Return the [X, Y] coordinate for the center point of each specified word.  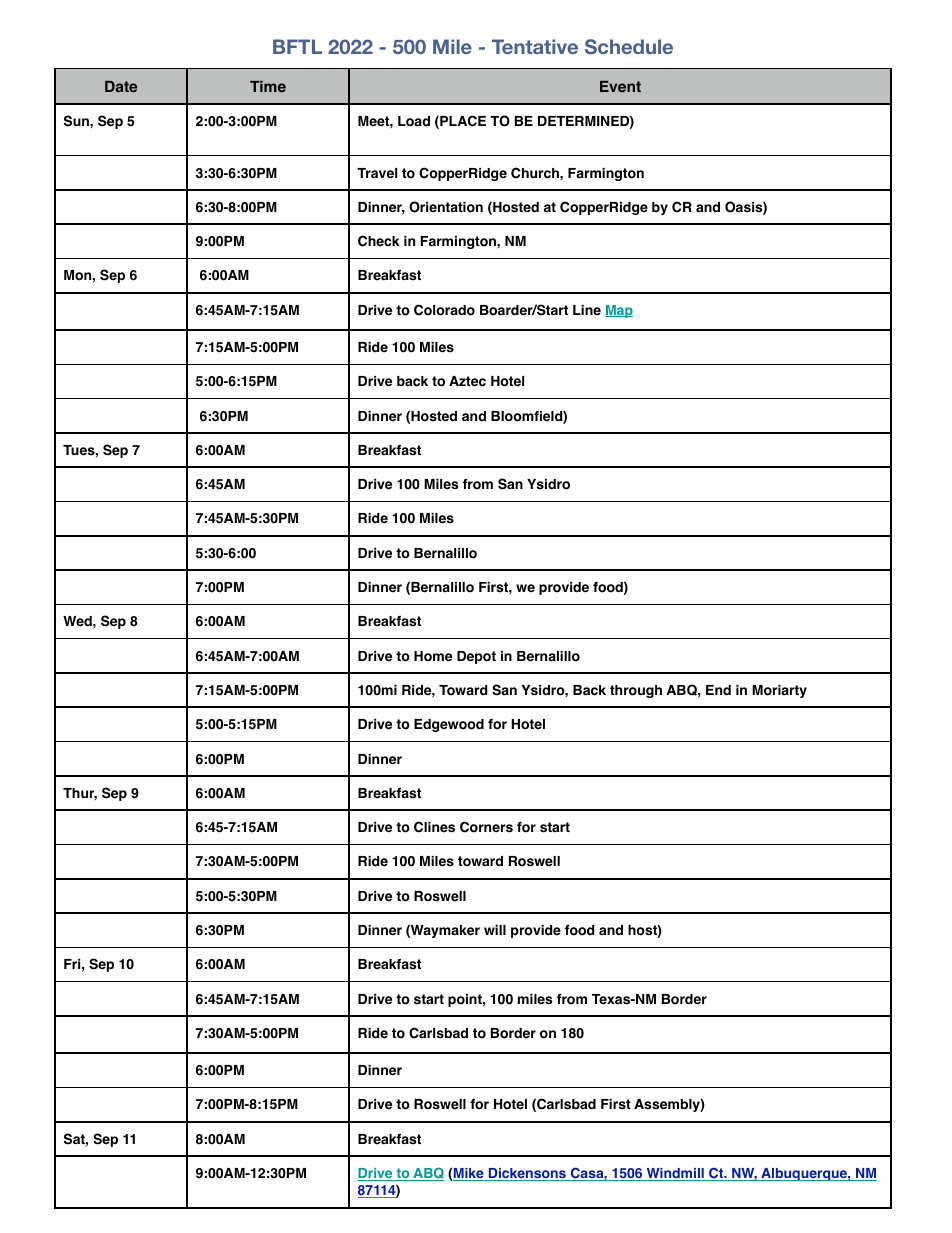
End [718, 690]
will [495, 930]
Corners [486, 827]
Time [268, 86]
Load [414, 121]
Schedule [629, 46]
